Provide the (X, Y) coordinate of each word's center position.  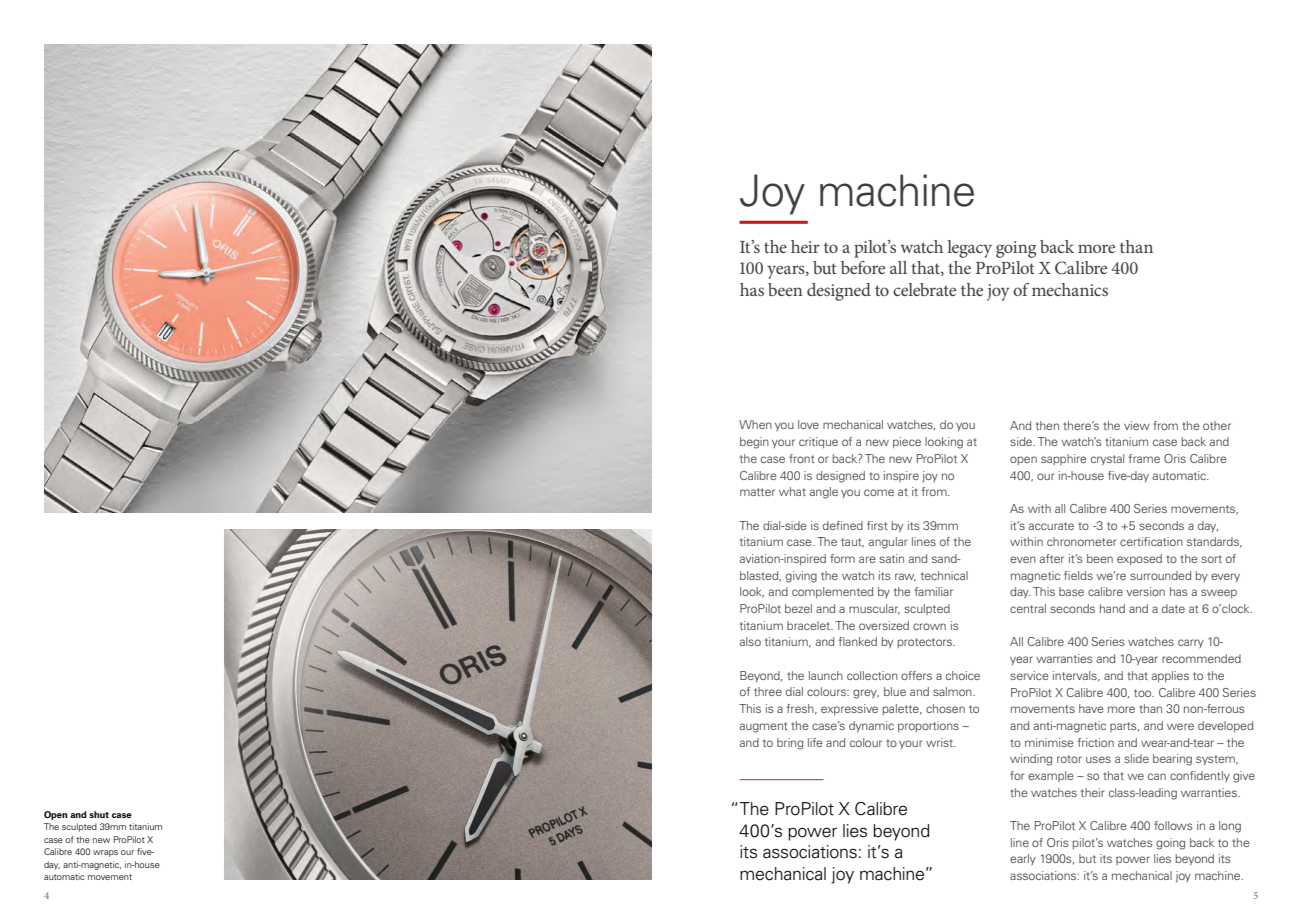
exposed (1139, 559)
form (842, 558)
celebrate (924, 289)
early (1023, 859)
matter (757, 492)
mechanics (1070, 289)
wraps (105, 853)
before (863, 267)
